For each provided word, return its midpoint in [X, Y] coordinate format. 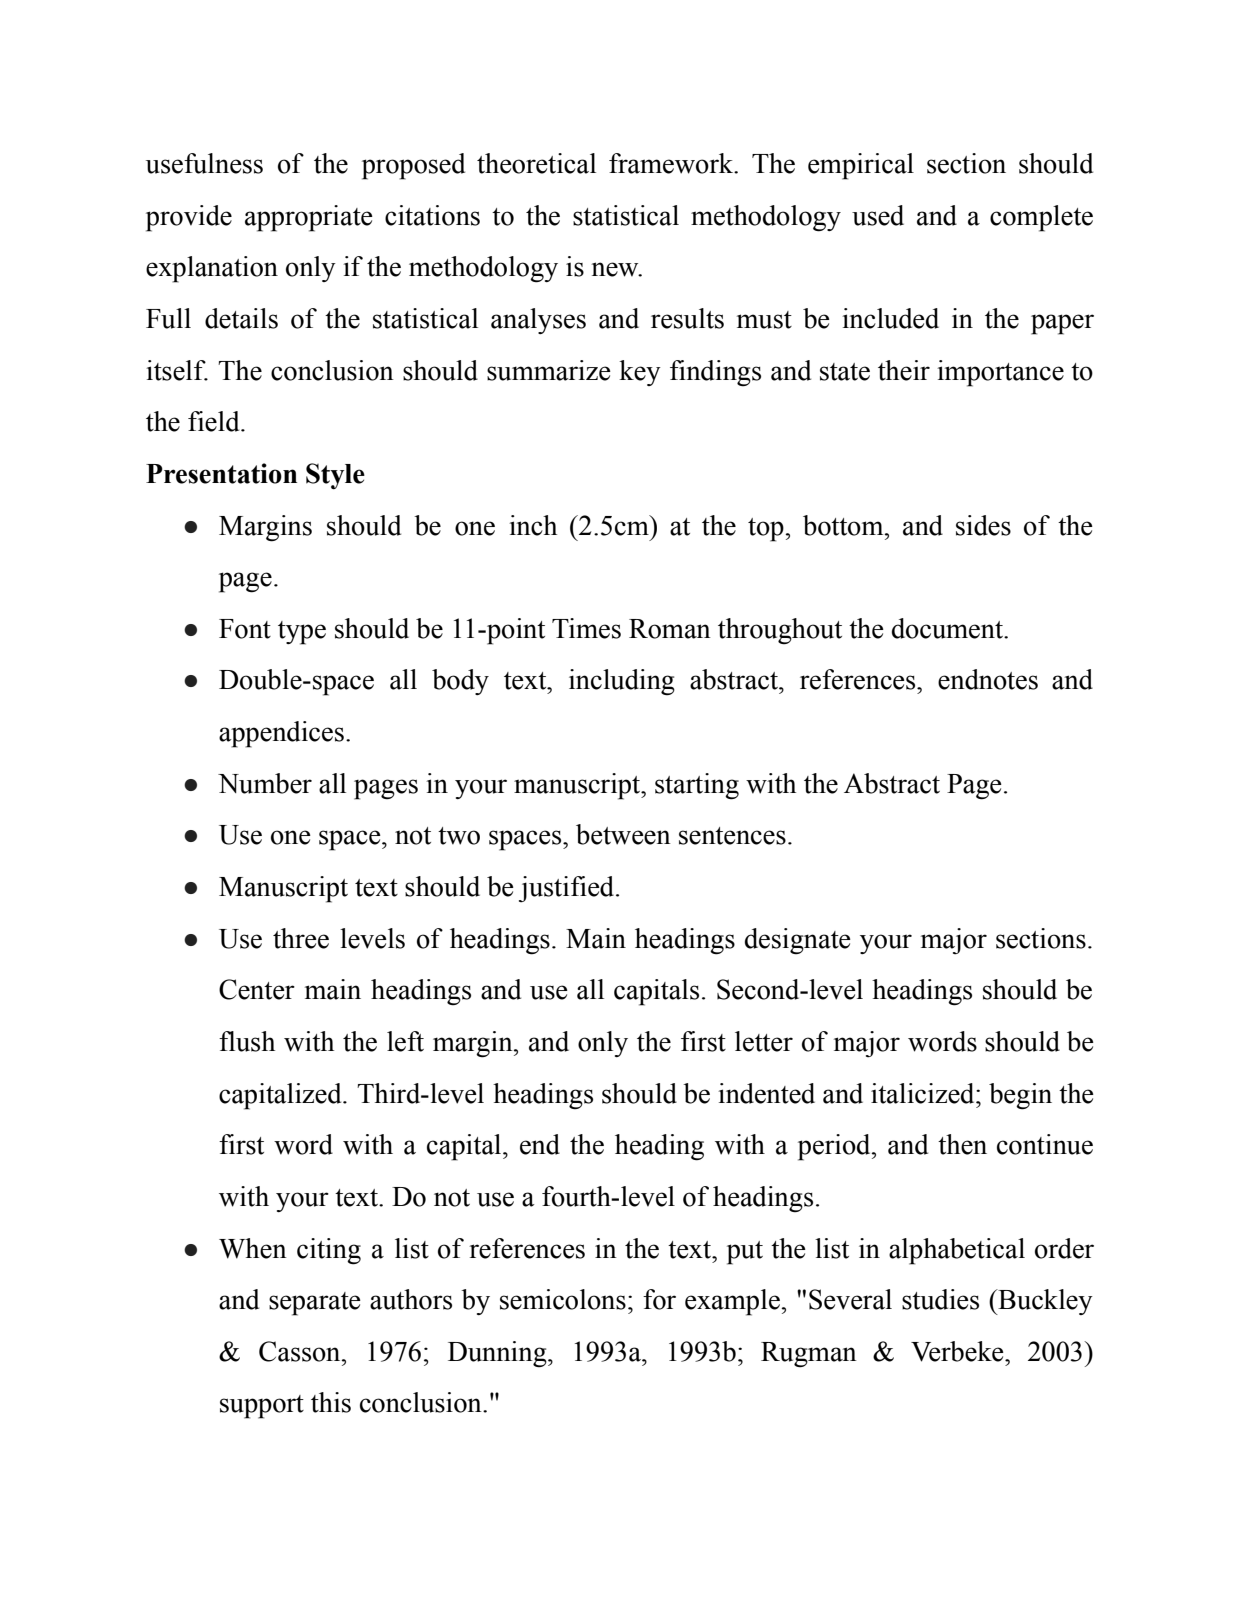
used [878, 215]
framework [672, 163]
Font [245, 629]
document [948, 628]
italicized [924, 1093]
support [262, 1407]
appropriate [309, 218]
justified [568, 889]
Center [257, 989]
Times [586, 628]
